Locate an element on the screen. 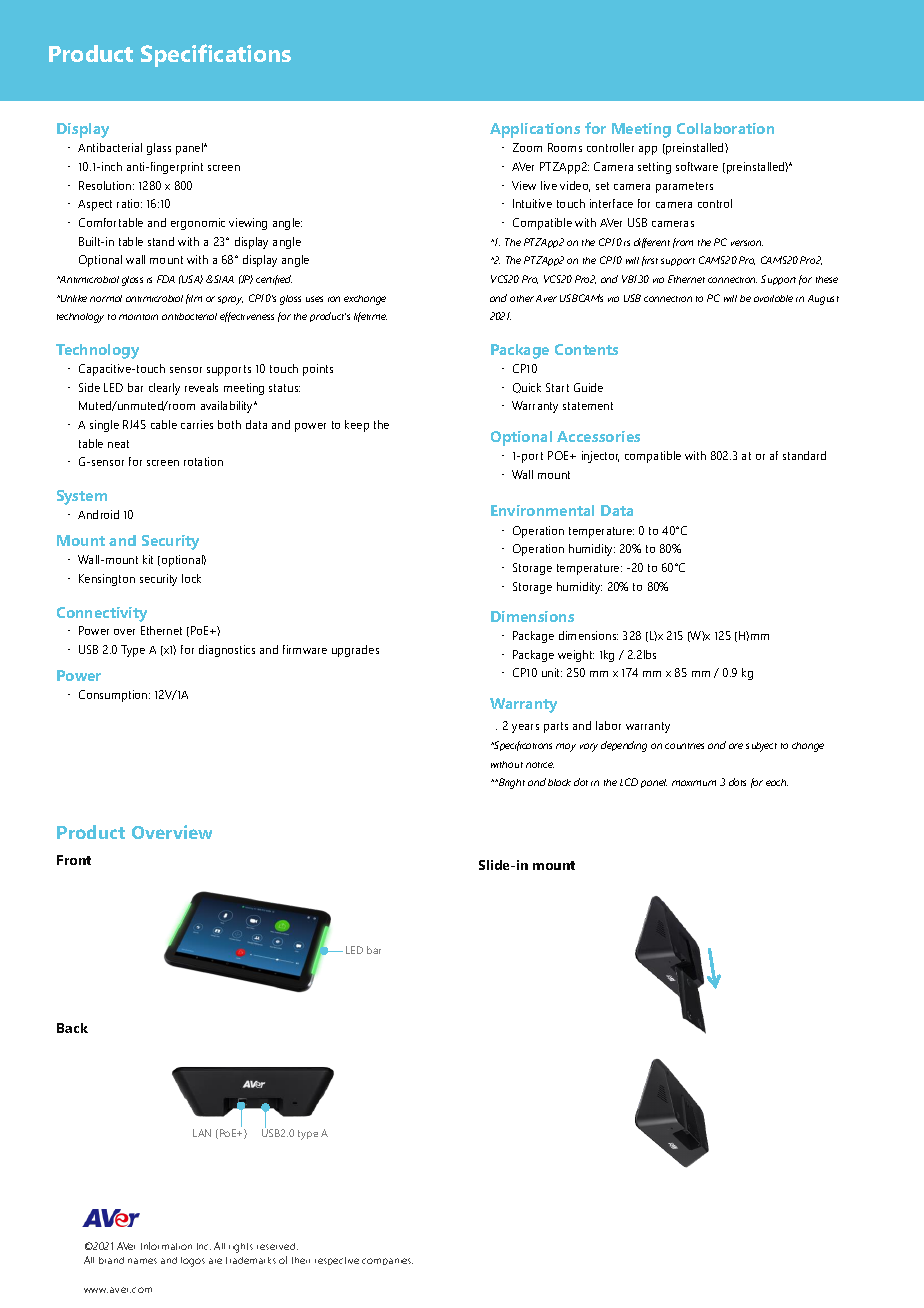 Image resolution: width=924 pixels, height=1308 pixels. LAN is located at coordinates (202, 1133).
